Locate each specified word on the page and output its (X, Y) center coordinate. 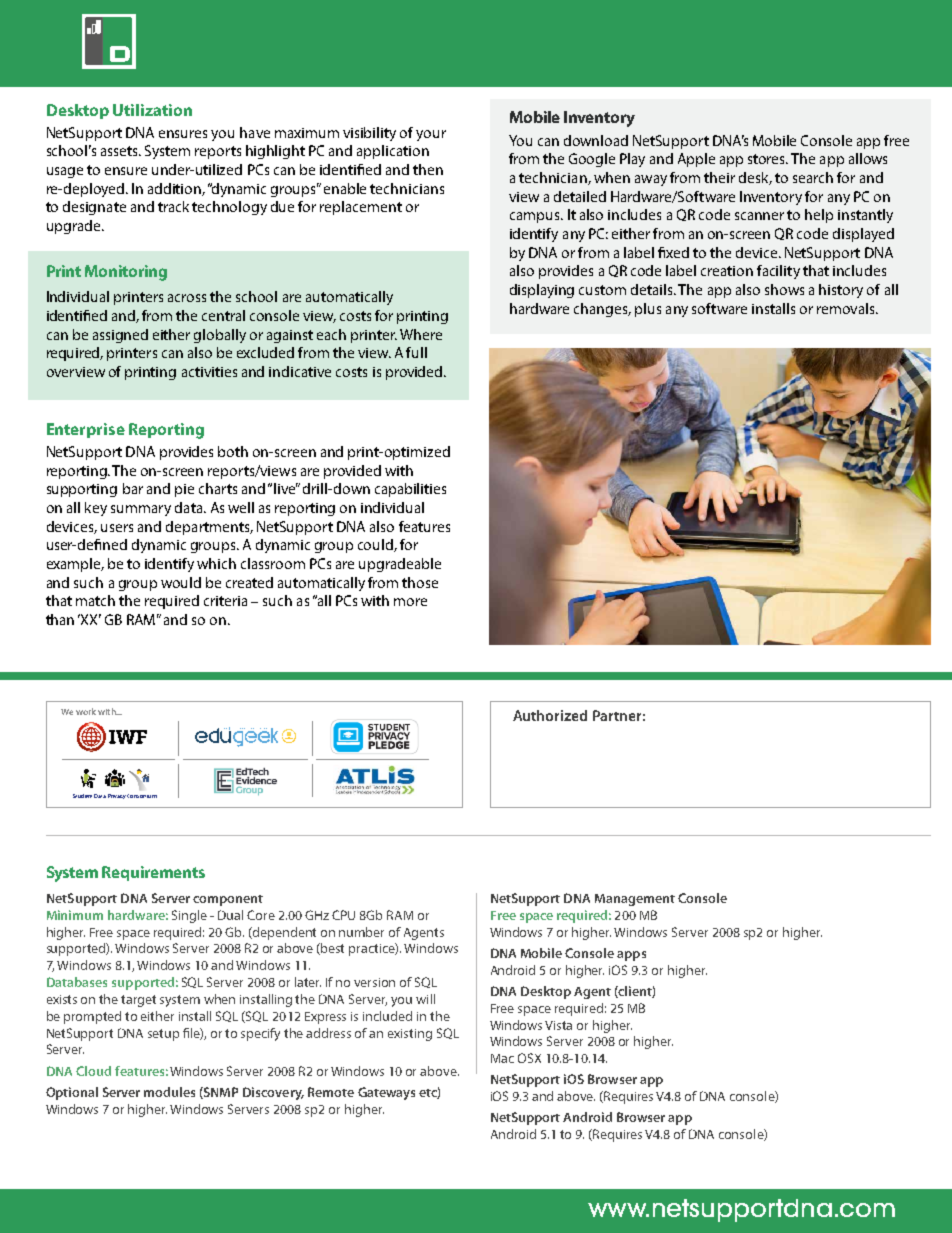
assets (121, 151)
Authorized (550, 715)
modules (169, 1092)
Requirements (153, 873)
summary (141, 510)
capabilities (410, 490)
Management (635, 900)
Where (421, 334)
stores (768, 159)
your (431, 135)
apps (631, 956)
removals (847, 308)
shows (784, 289)
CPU (343, 915)
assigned (120, 336)
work (86, 711)
